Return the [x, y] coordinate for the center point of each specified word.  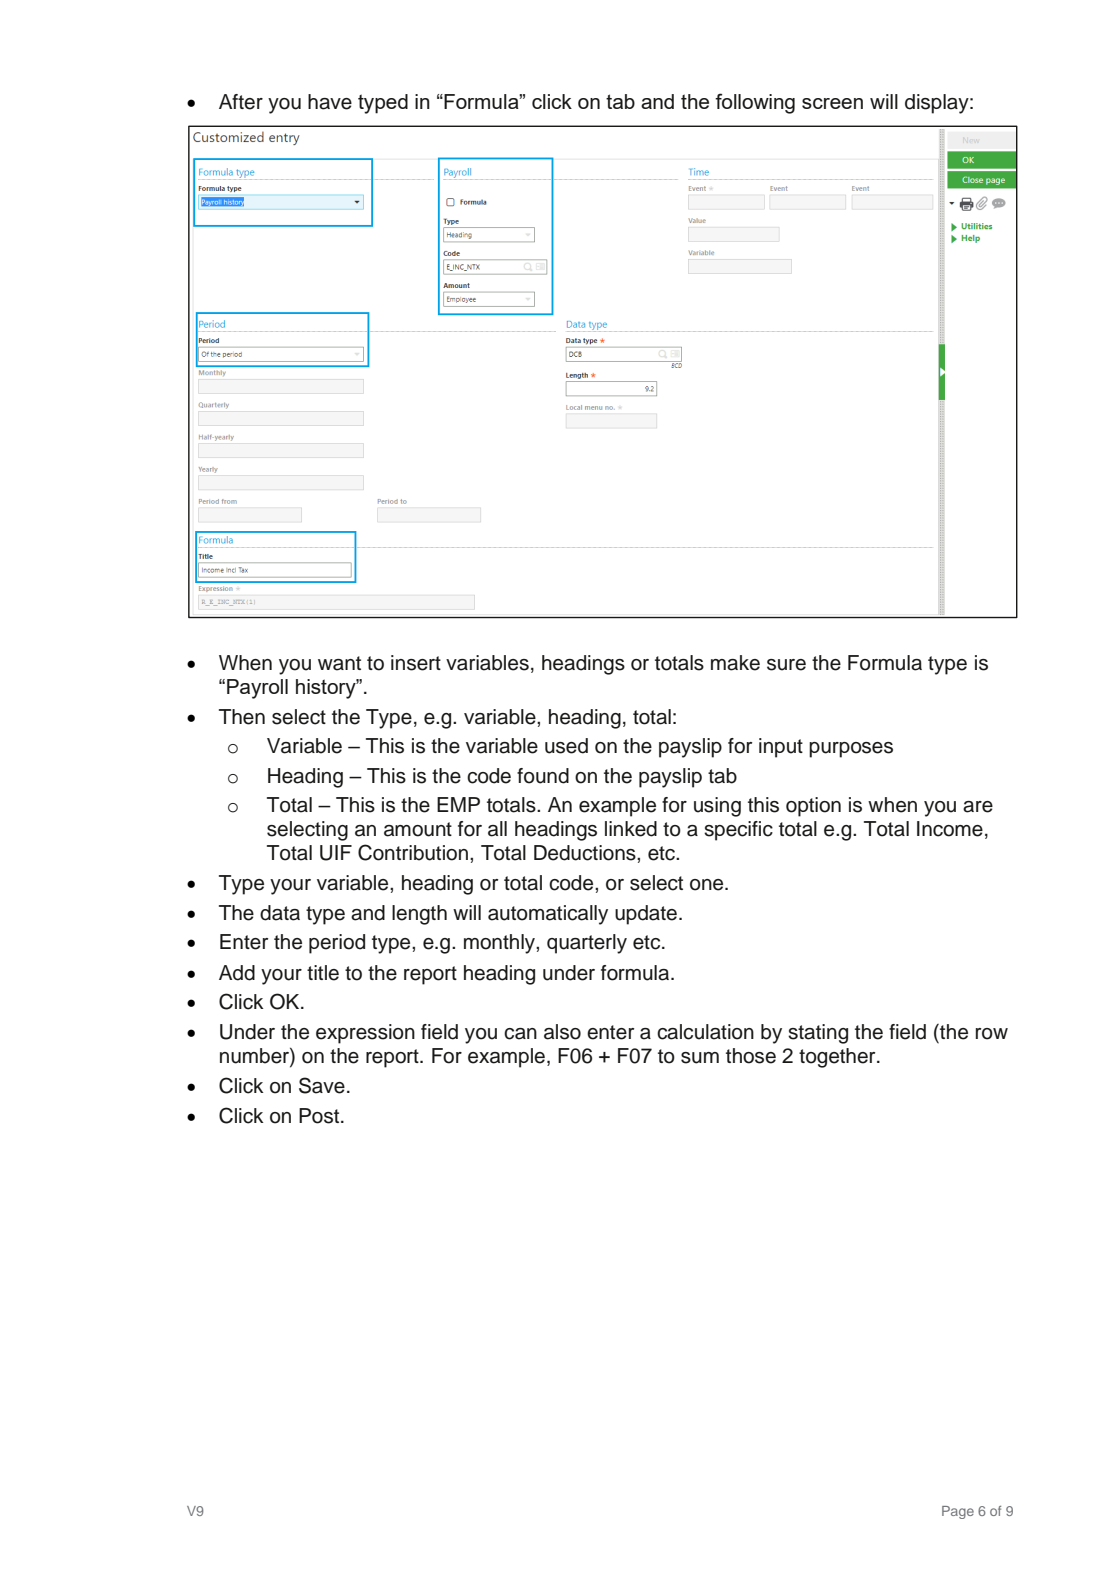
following [755, 103]
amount [418, 829]
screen [832, 103]
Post [320, 1116]
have [330, 102]
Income [950, 829]
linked [631, 829]
